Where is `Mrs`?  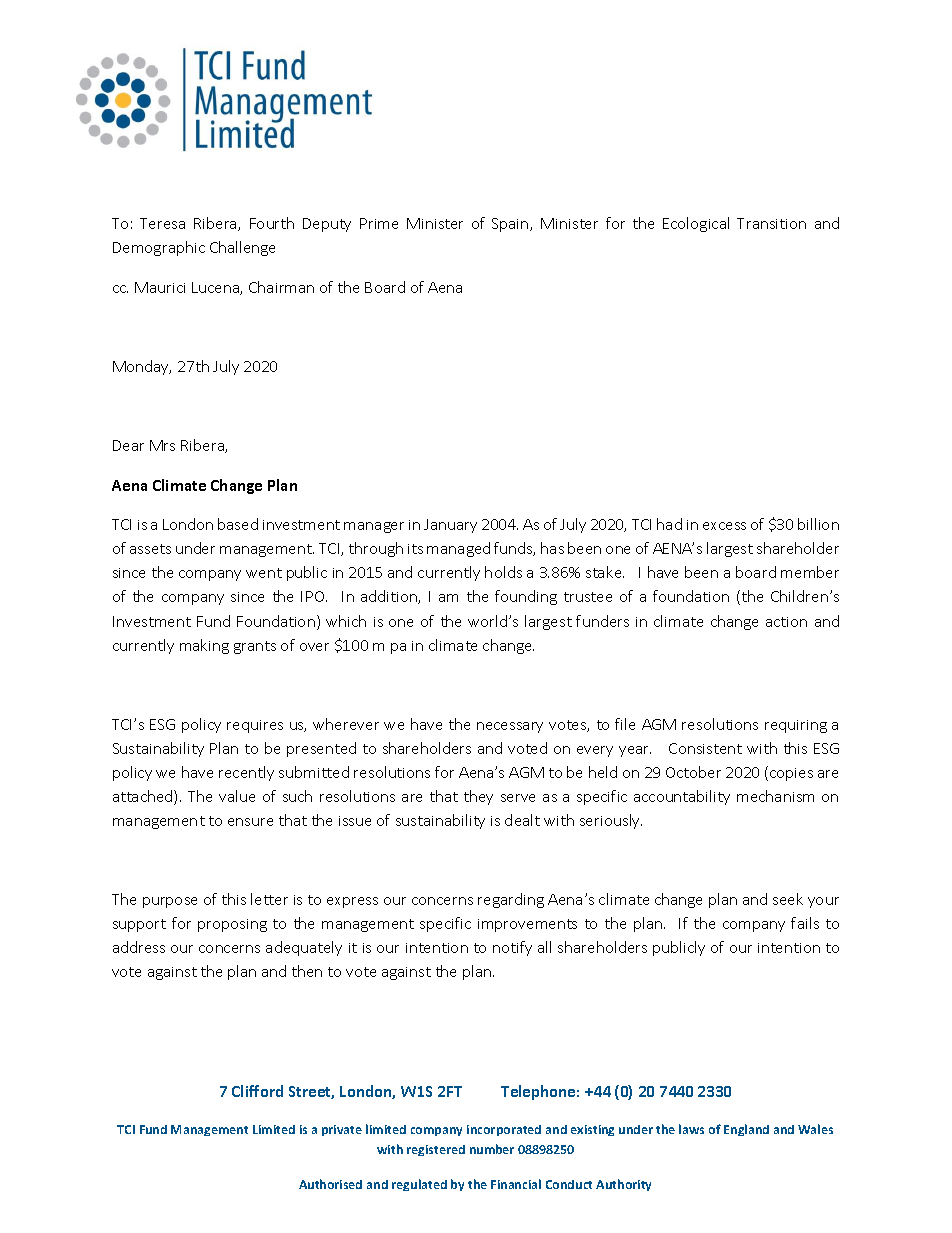 Mrs is located at coordinates (162, 445).
